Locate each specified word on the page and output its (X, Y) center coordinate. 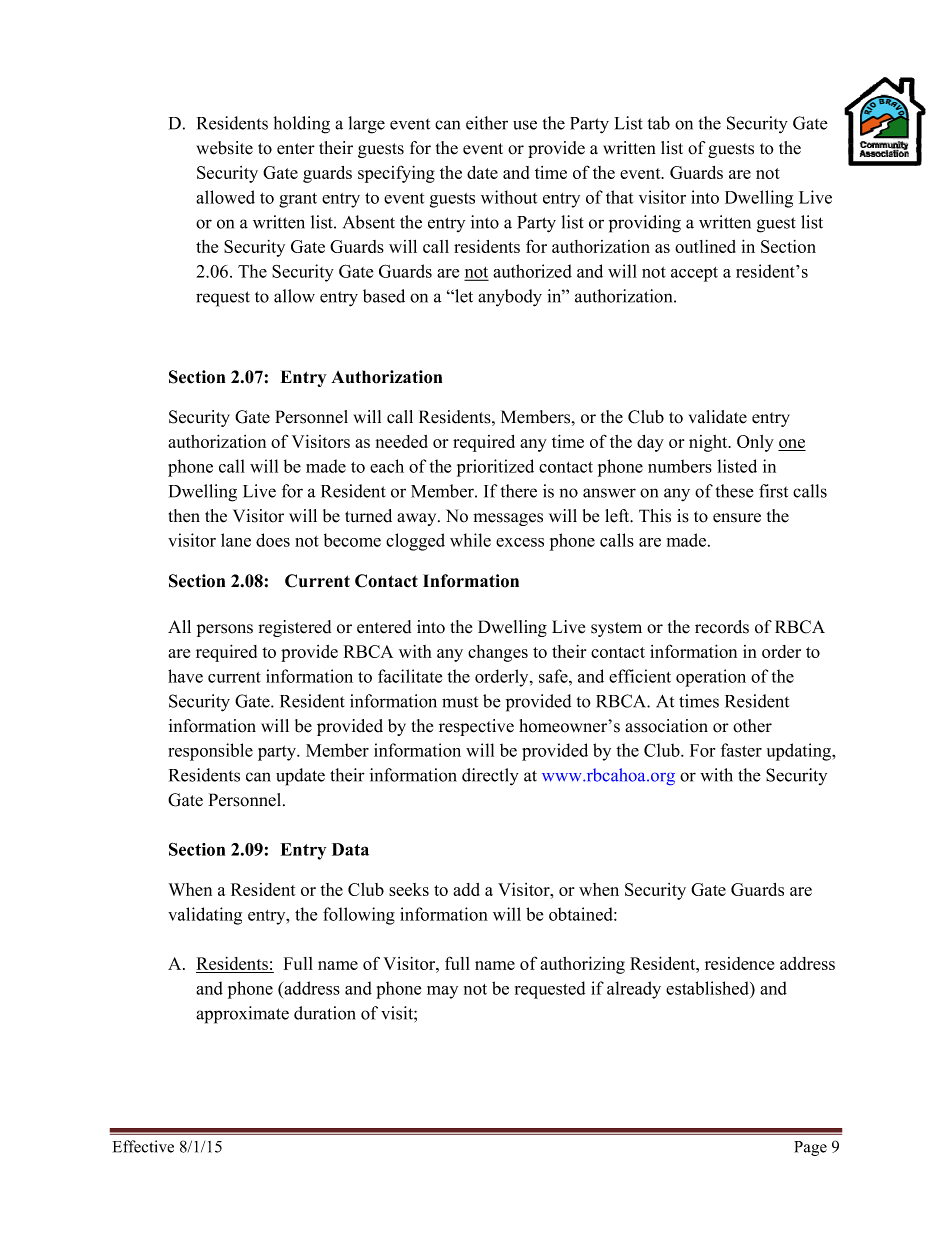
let (463, 296)
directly (490, 777)
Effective (143, 1146)
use (525, 125)
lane (236, 540)
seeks (409, 889)
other (752, 726)
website (224, 148)
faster (741, 750)
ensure (737, 518)
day (650, 443)
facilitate (410, 676)
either (487, 123)
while (470, 540)
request (223, 299)
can (258, 777)
